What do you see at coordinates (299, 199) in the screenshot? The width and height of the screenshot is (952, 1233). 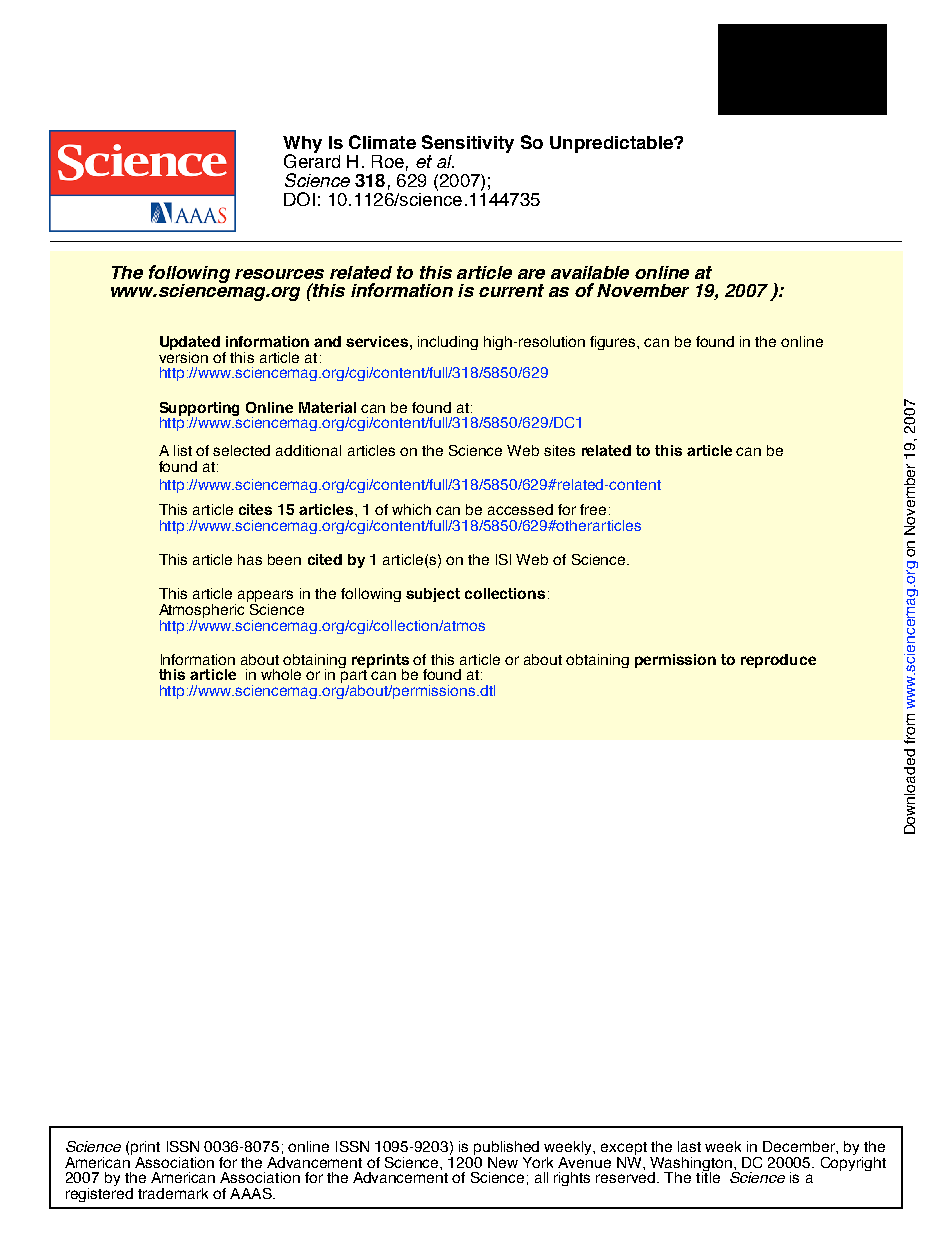 I see `DOI` at bounding box center [299, 199].
